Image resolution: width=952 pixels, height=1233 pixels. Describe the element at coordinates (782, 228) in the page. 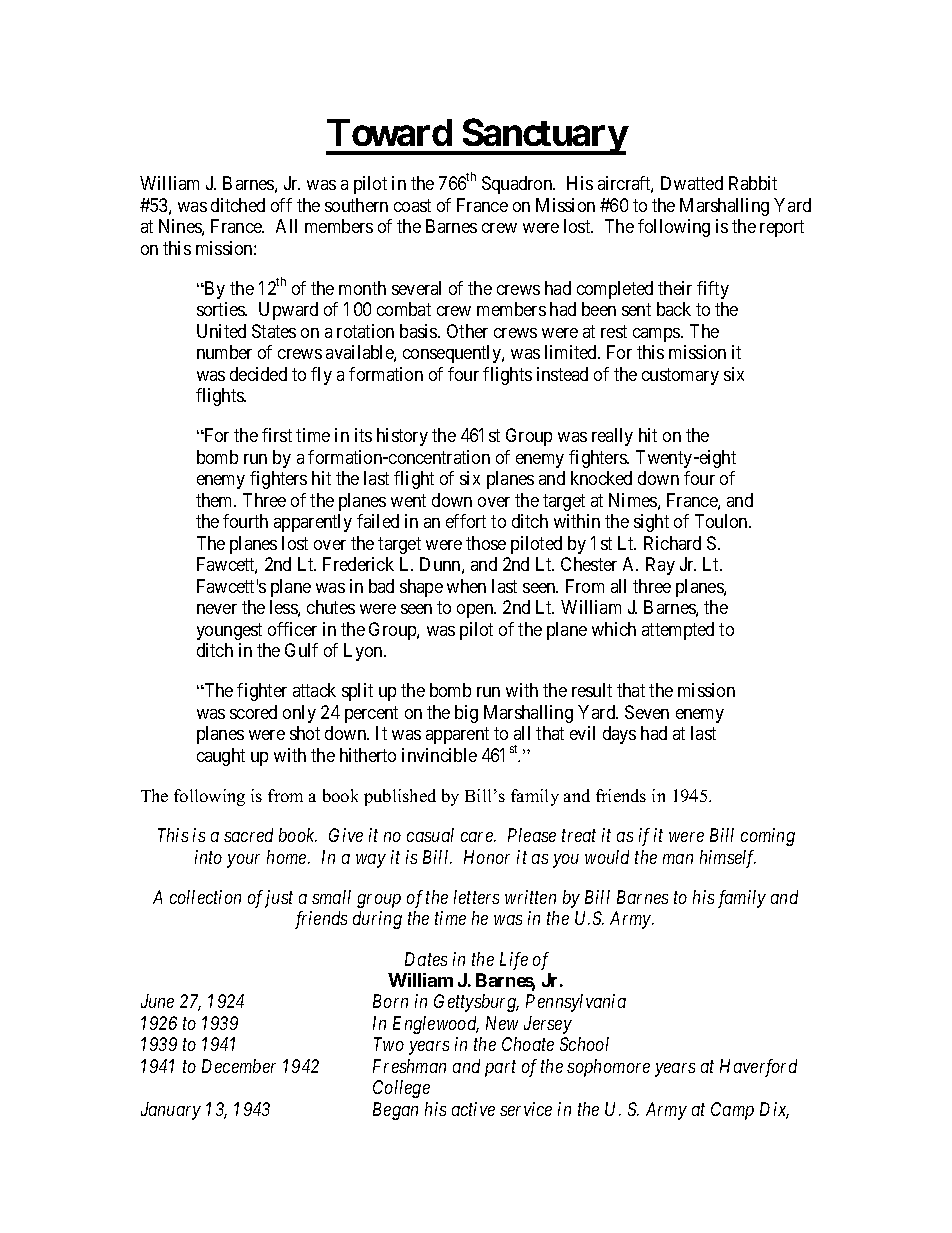

I see `report` at that location.
